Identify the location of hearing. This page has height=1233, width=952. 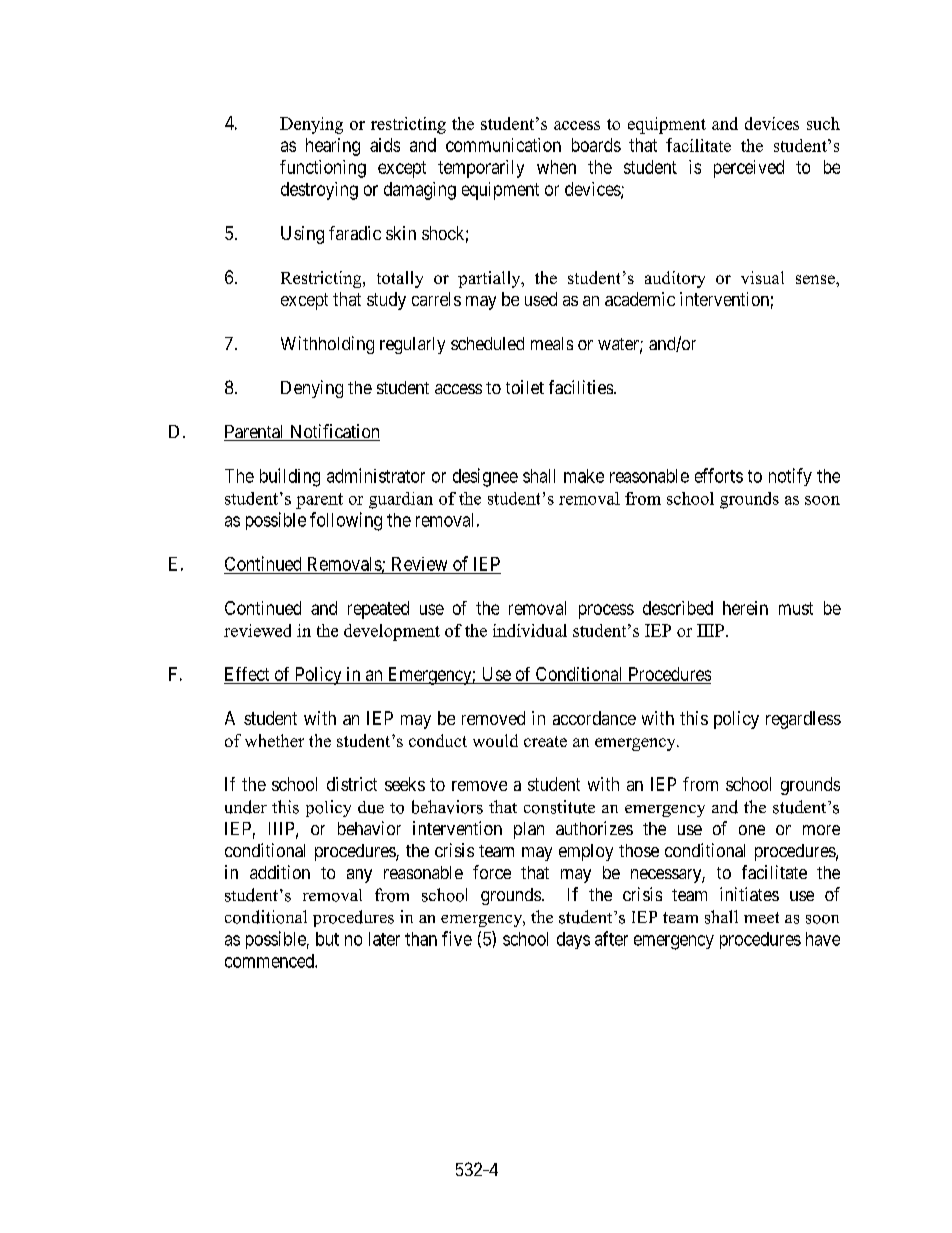
(333, 147).
